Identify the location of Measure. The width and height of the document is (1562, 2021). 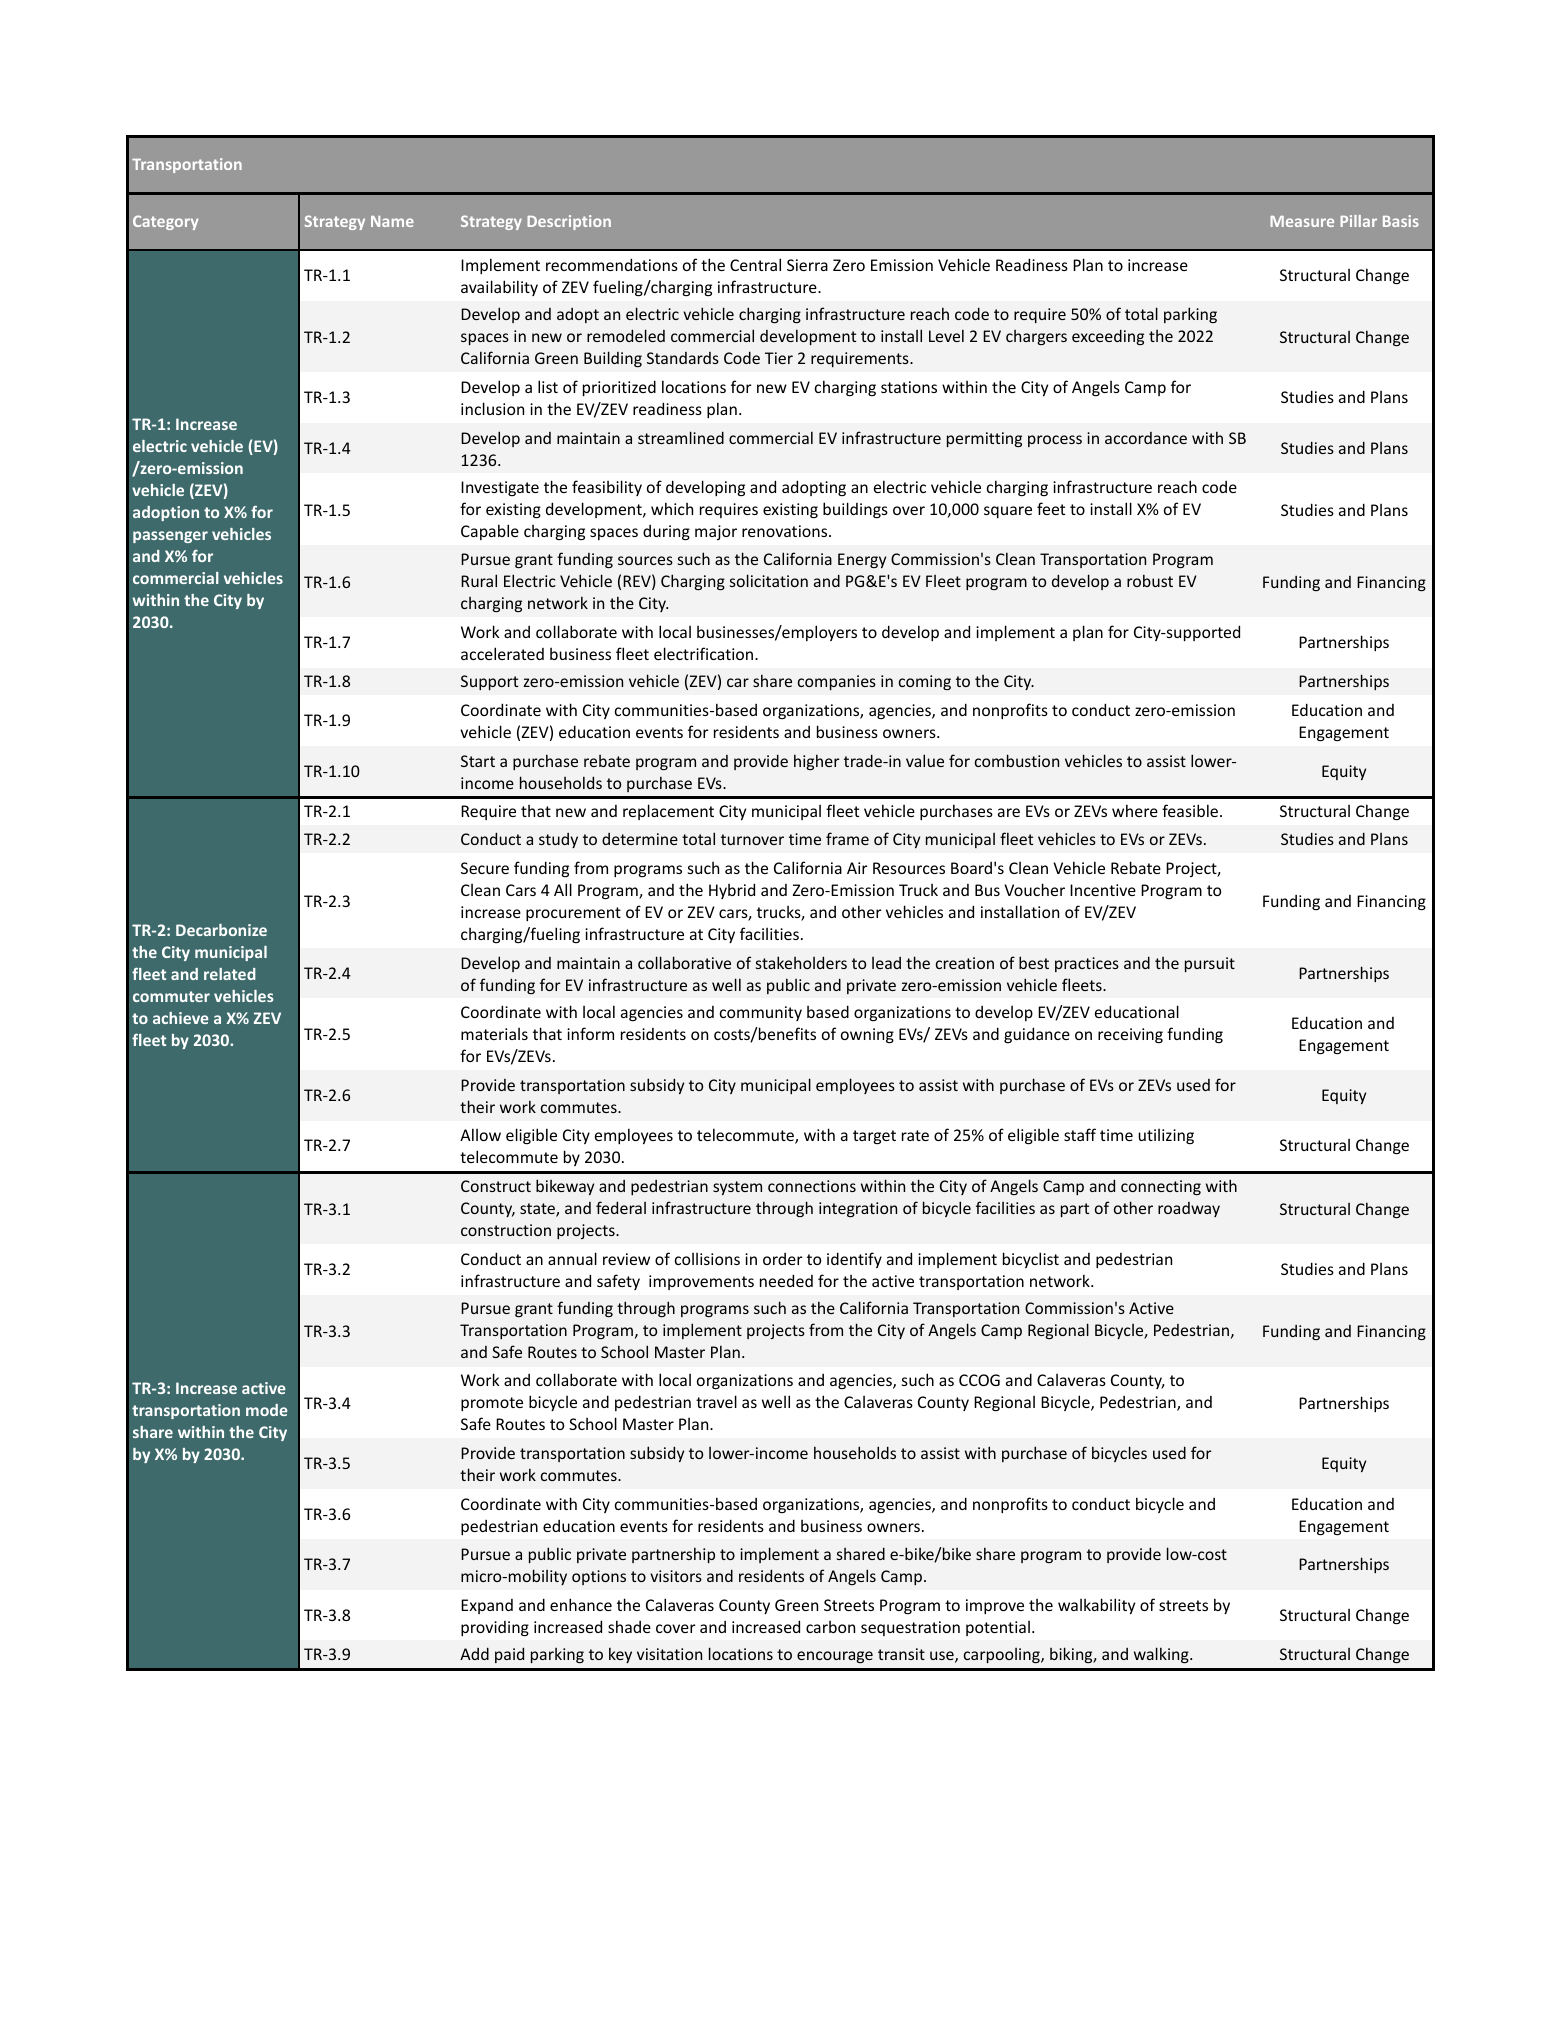
(1302, 221).
